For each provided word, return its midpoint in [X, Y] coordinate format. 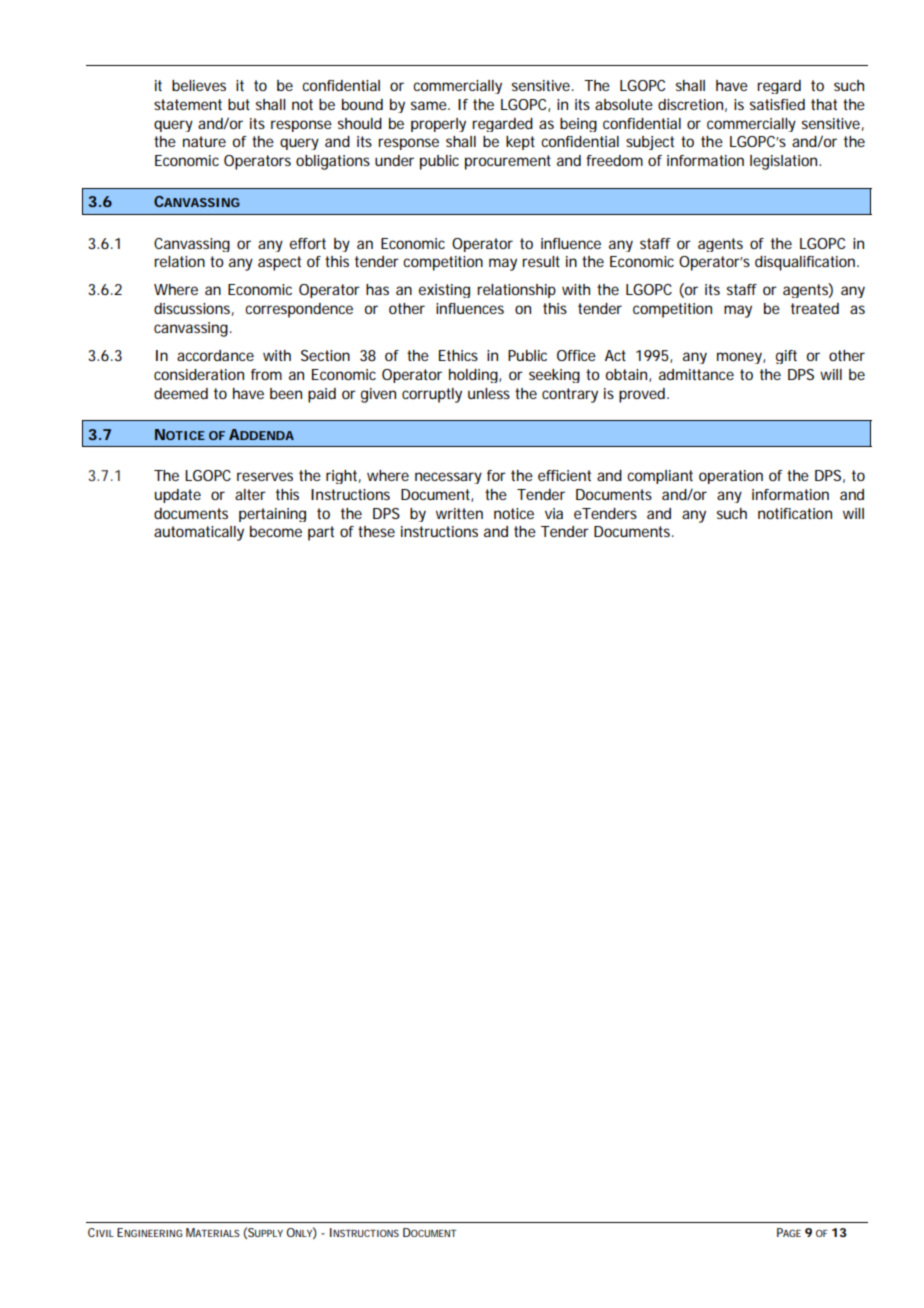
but [239, 104]
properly [438, 125]
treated [815, 308]
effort [308, 243]
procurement [508, 162]
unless [489, 393]
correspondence [299, 310]
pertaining [272, 515]
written [459, 513]
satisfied [777, 104]
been [286, 393]
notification [795, 513]
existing [444, 291]
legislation [785, 162]
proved [643, 395]
